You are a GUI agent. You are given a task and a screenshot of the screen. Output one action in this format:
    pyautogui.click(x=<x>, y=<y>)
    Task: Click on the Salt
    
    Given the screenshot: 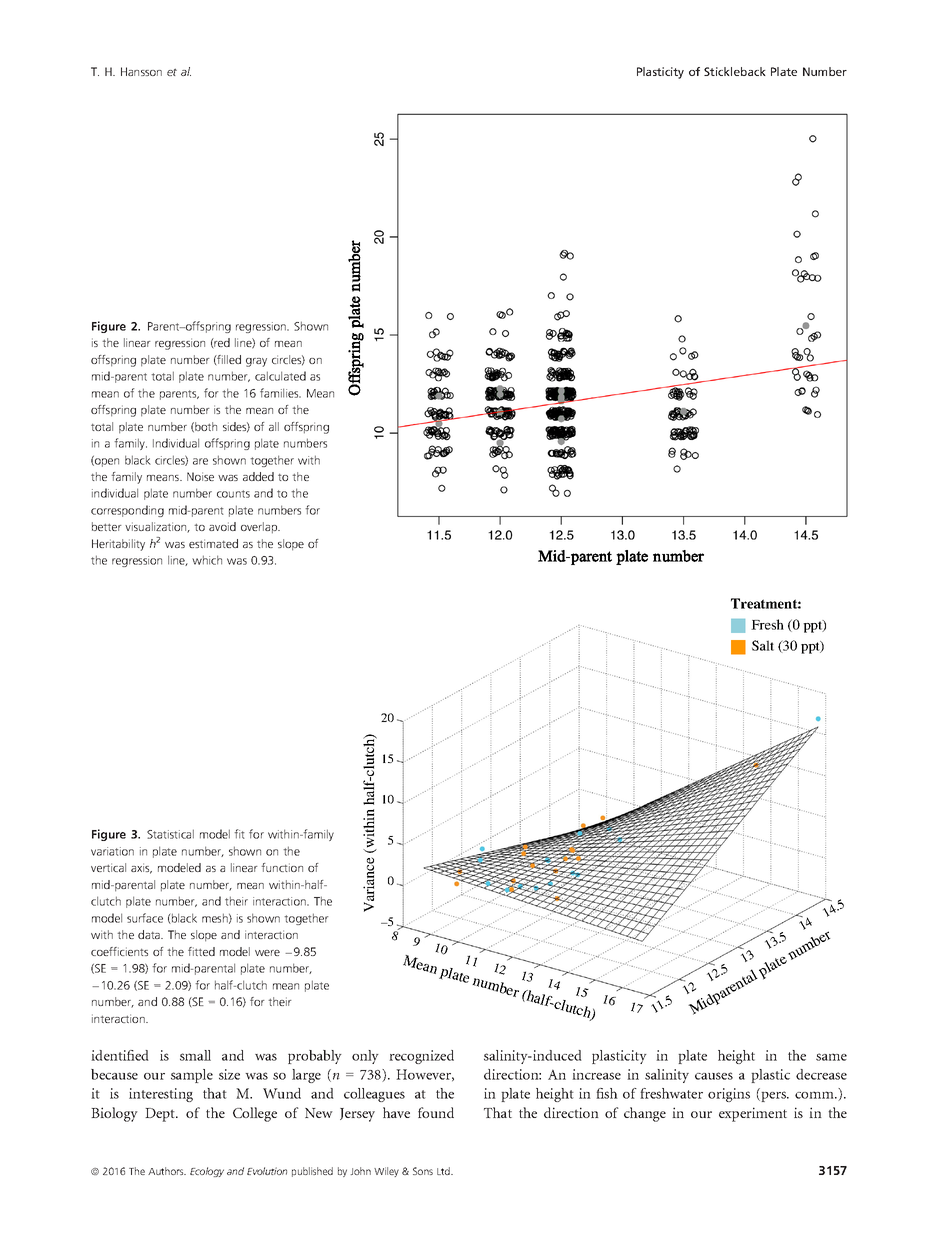 What is the action you would take?
    pyautogui.click(x=763, y=645)
